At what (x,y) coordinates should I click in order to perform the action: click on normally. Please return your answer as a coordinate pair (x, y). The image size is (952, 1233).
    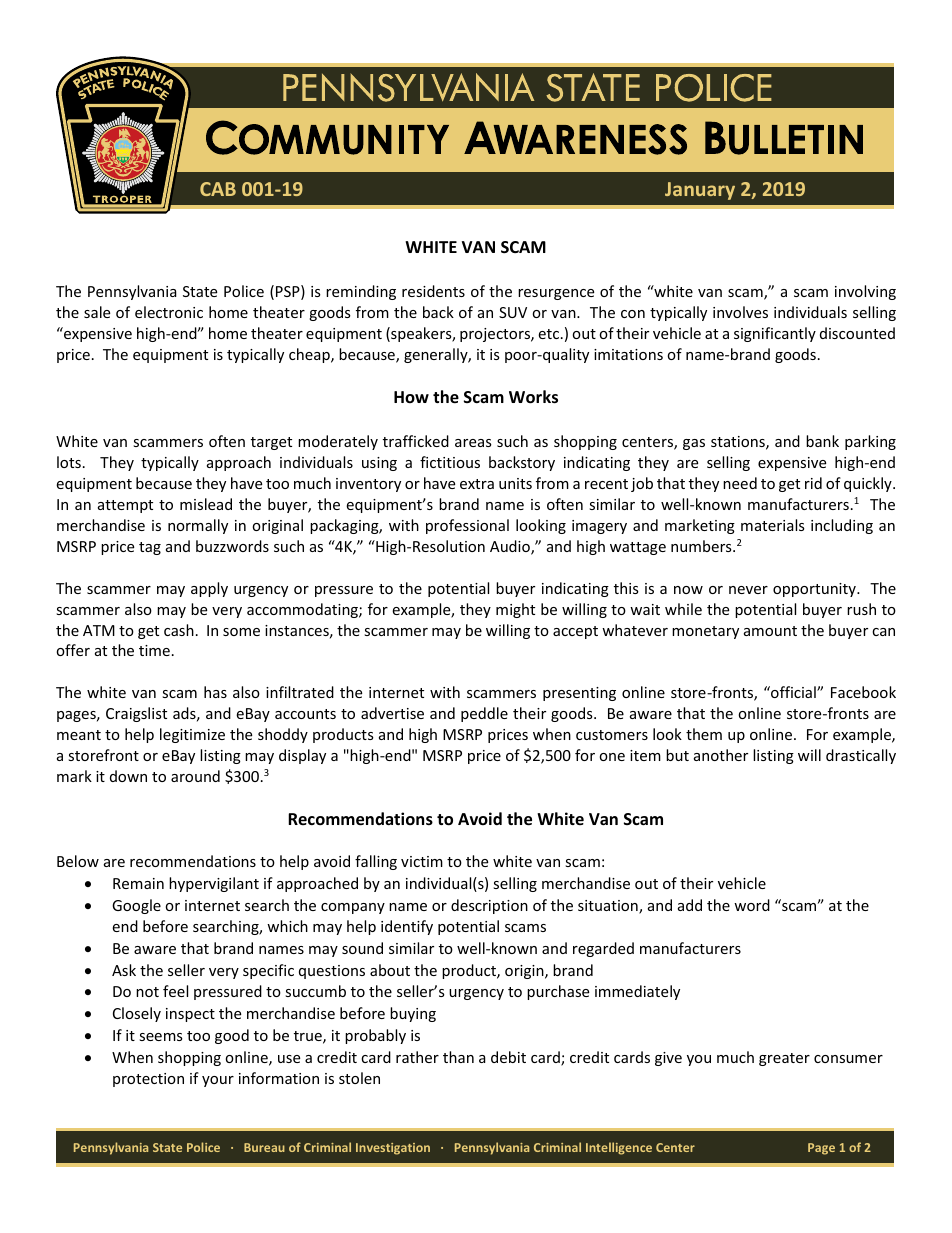
    Looking at the image, I should click on (198, 526).
